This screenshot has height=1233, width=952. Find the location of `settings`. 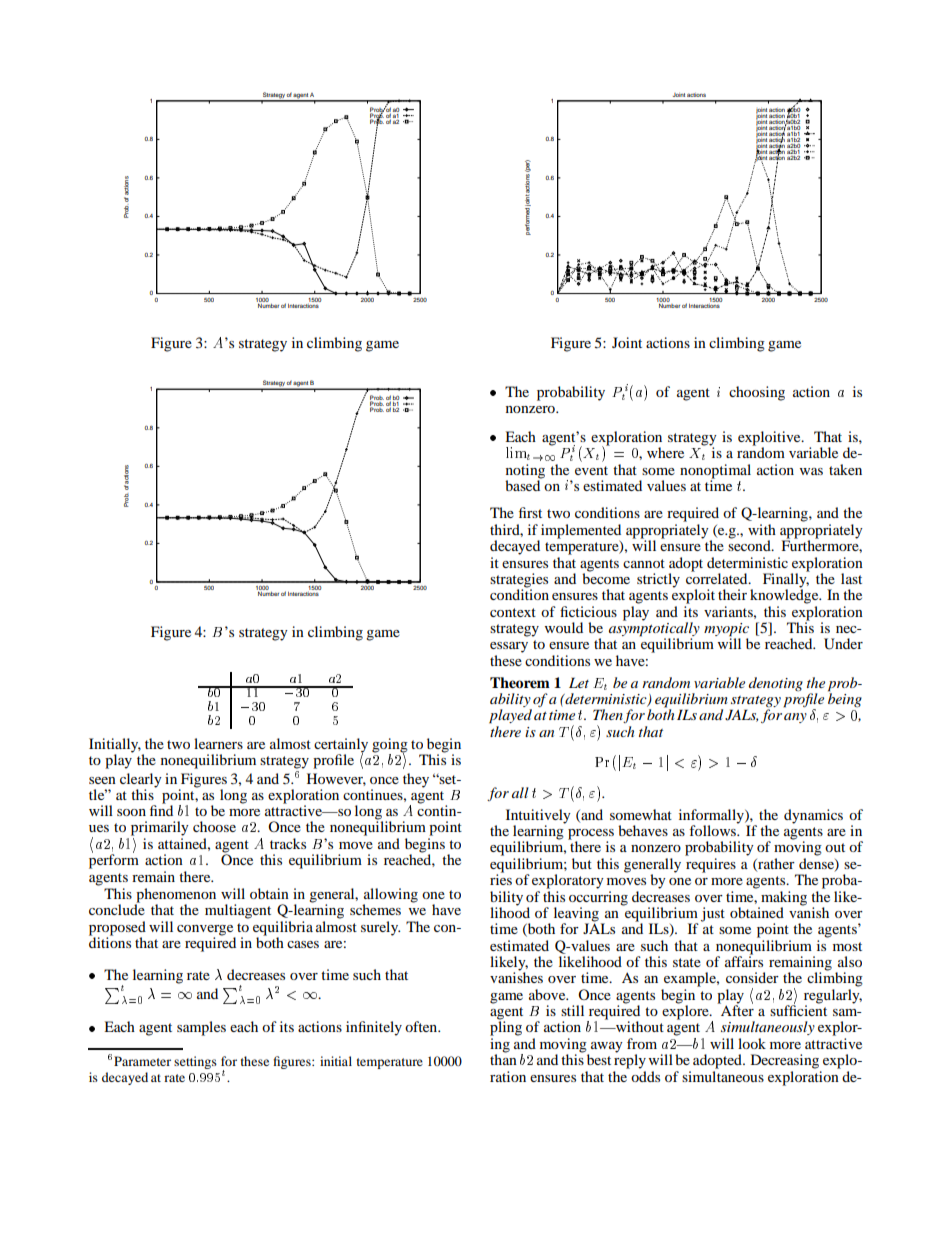

settings is located at coordinates (195, 1062).
